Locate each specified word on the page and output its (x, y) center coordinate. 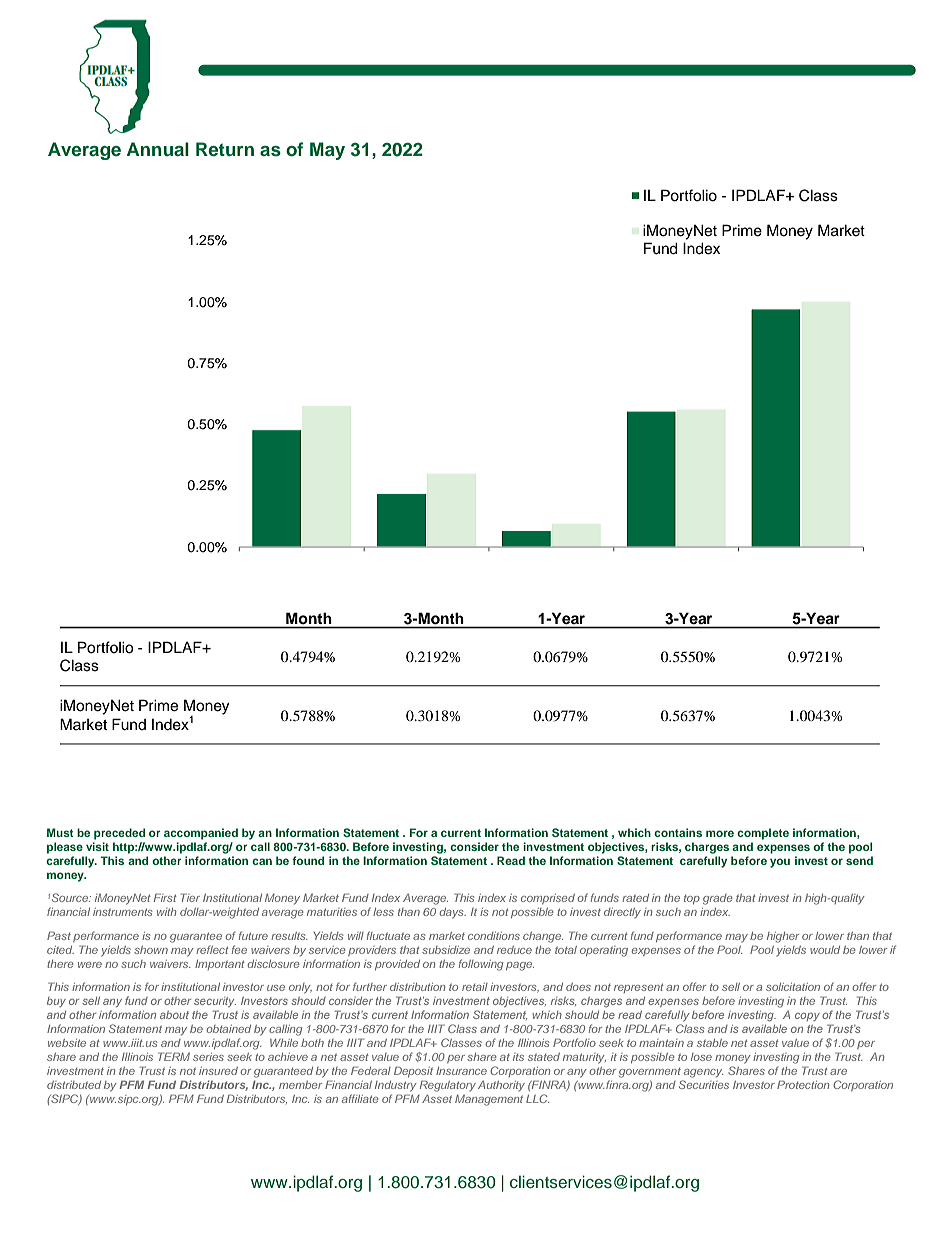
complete (763, 834)
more (720, 833)
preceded (119, 834)
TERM (174, 1056)
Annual (158, 149)
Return (225, 149)
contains (678, 832)
